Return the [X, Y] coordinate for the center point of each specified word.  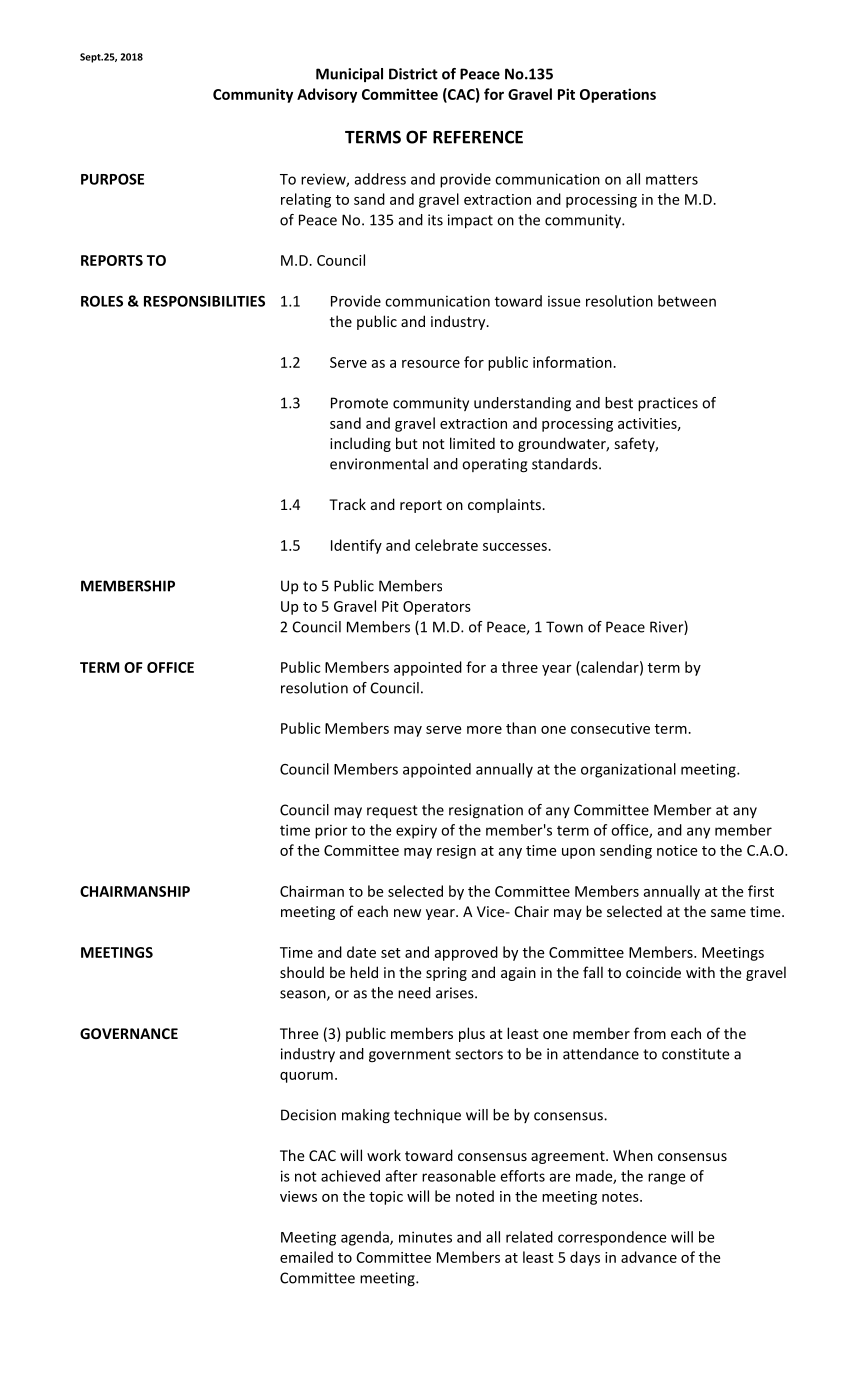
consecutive [610, 728]
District [413, 74]
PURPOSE [112, 179]
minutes [425, 1237]
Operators [437, 608]
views [298, 1196]
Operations [618, 95]
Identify [356, 546]
